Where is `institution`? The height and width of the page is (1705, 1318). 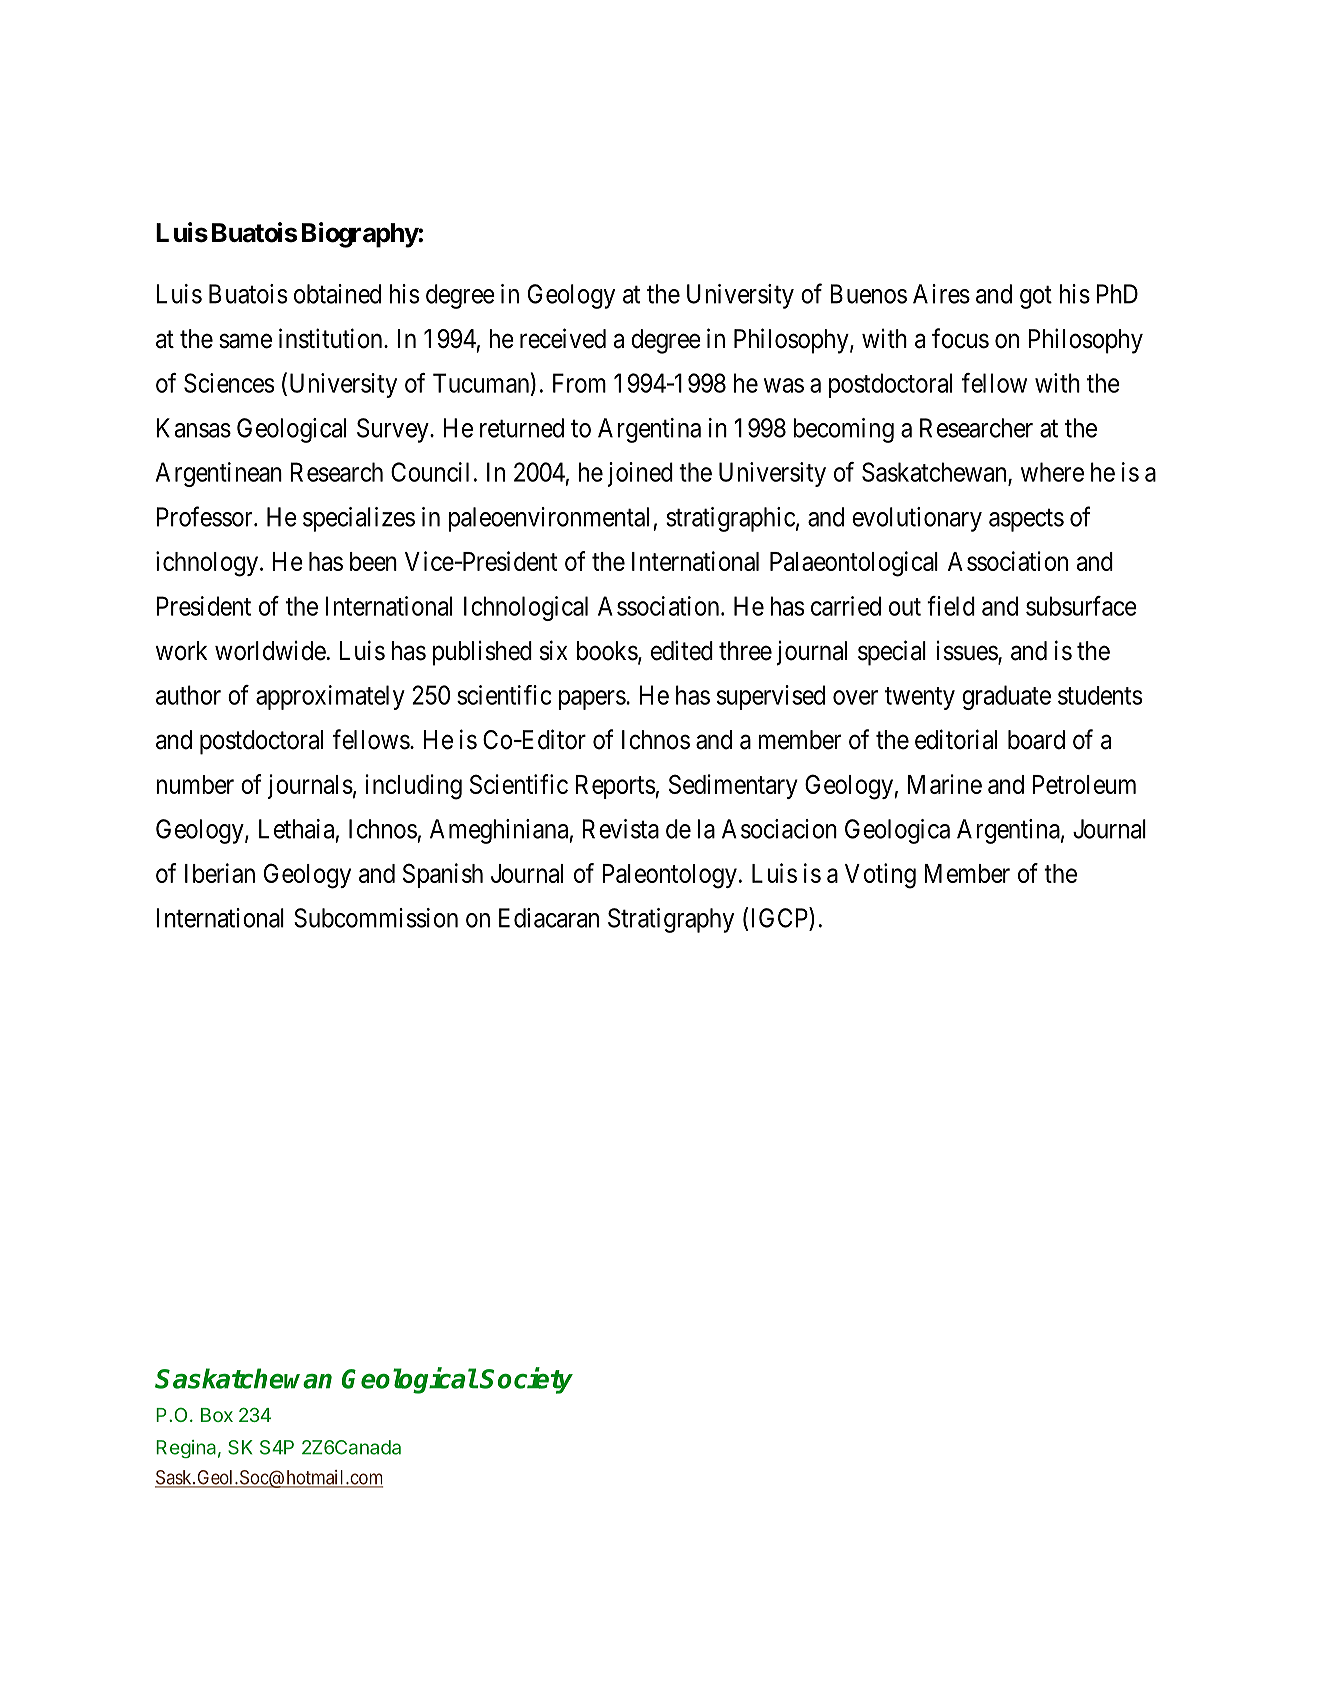 institution is located at coordinates (332, 338).
